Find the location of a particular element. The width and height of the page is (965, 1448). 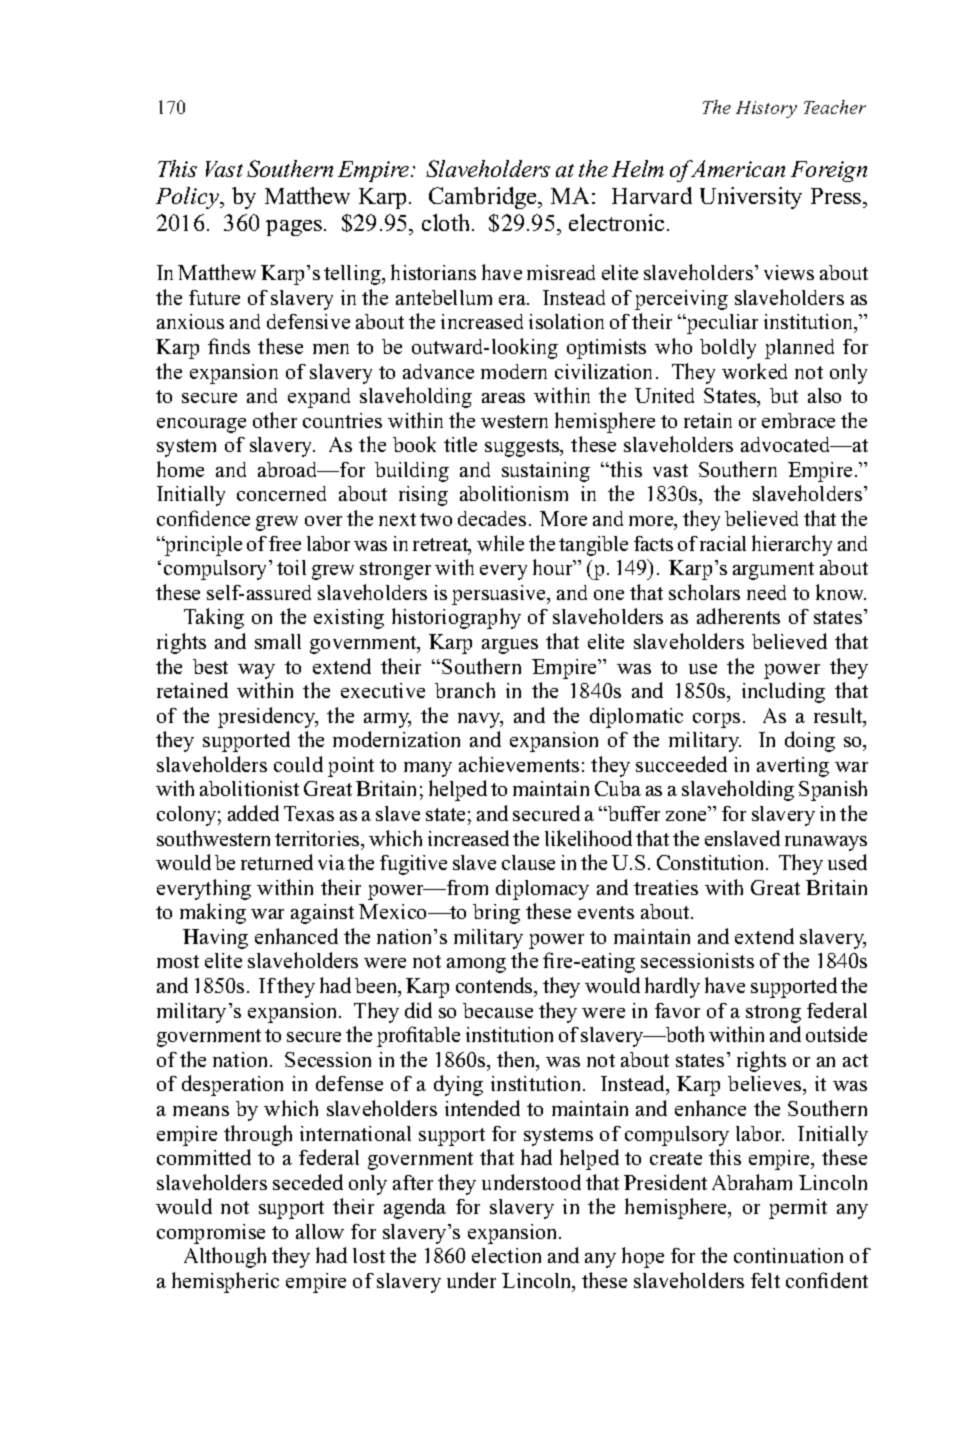

best is located at coordinates (210, 666).
